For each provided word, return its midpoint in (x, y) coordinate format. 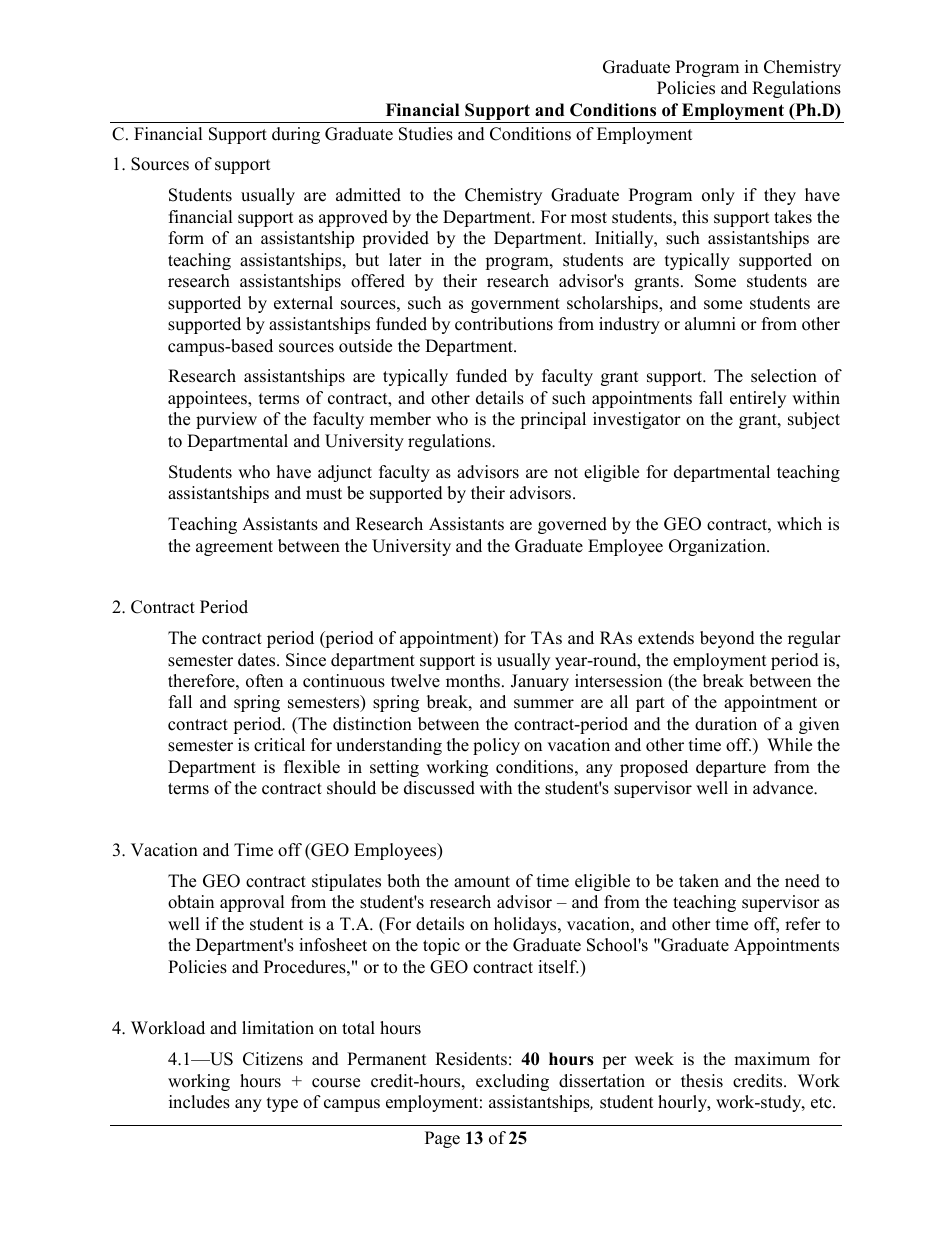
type (282, 1104)
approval (252, 903)
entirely (758, 399)
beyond (727, 639)
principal (553, 420)
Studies (426, 134)
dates (258, 660)
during (296, 135)
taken (699, 881)
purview (226, 420)
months (473, 681)
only (718, 196)
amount (482, 882)
